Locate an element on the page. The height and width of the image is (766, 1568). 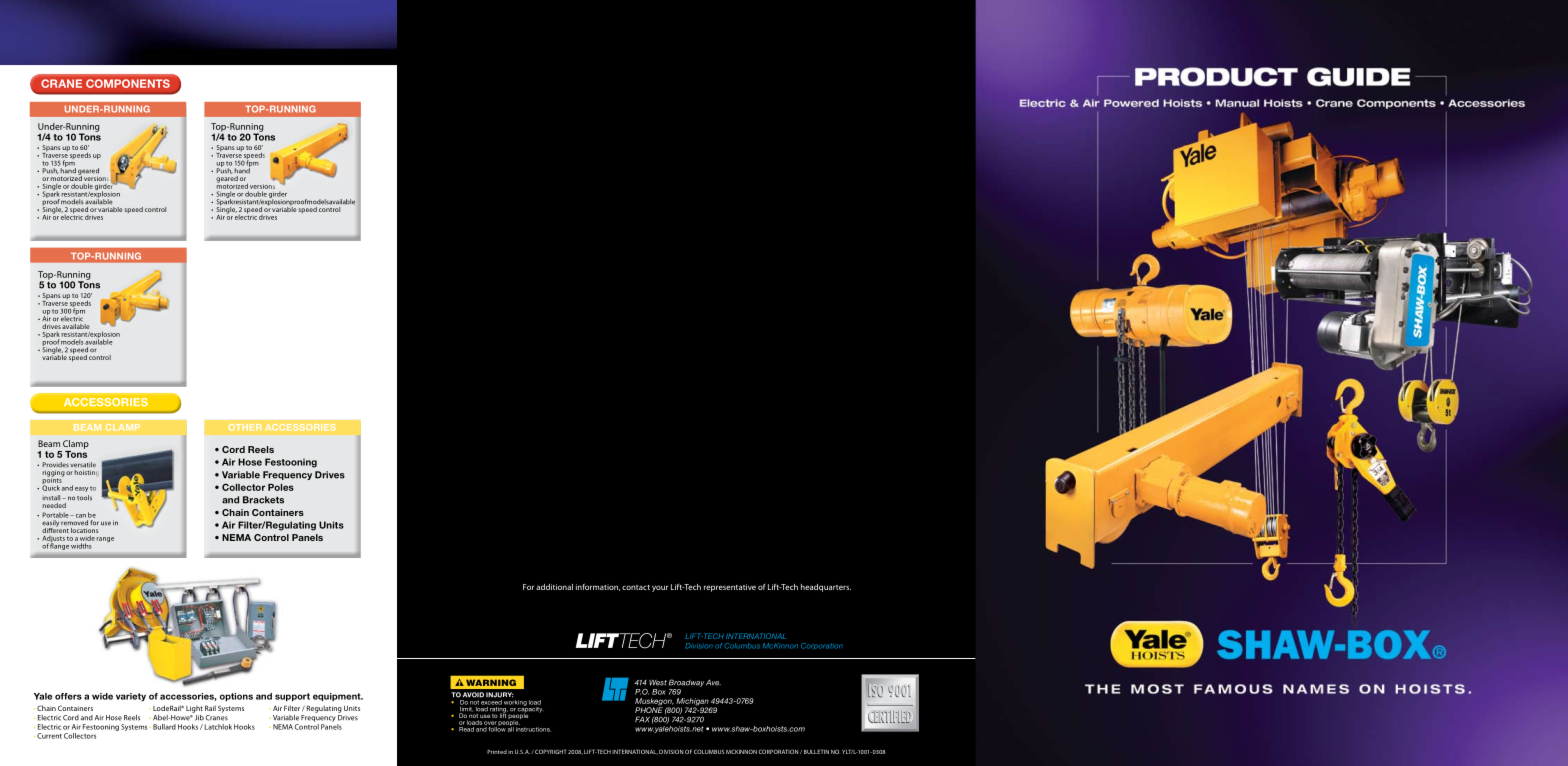
representative is located at coordinates (730, 588).
